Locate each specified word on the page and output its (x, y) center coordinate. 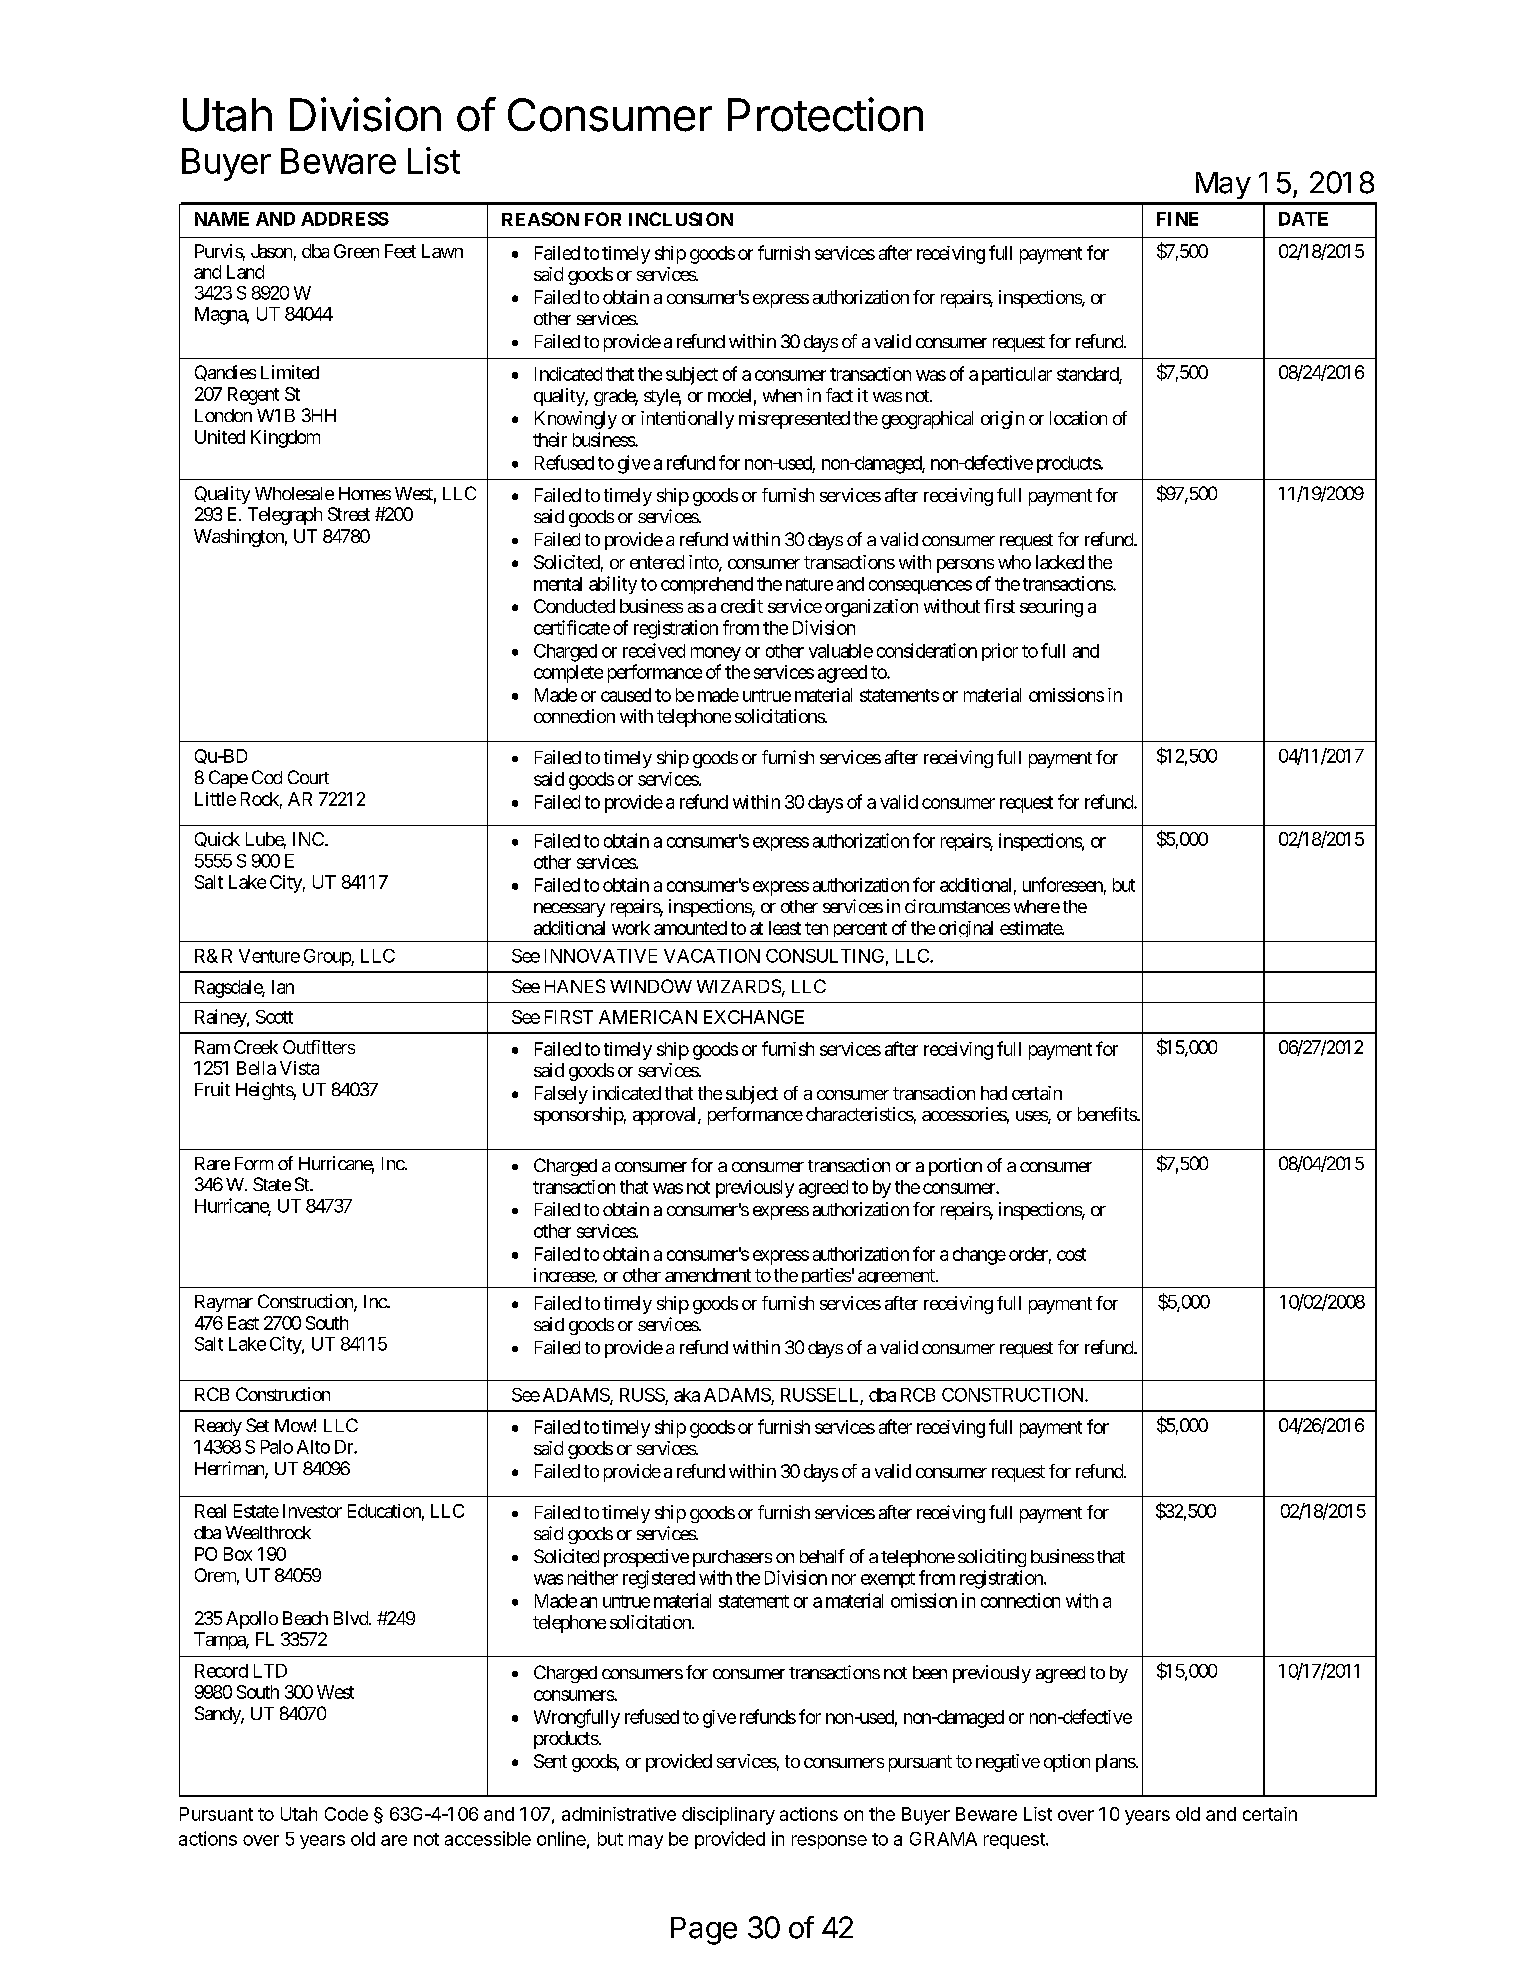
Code (346, 1814)
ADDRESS (345, 219)
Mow (294, 1425)
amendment (708, 1275)
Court (308, 777)
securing (1051, 608)
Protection (825, 114)
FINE (1177, 219)
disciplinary (728, 1816)
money (716, 654)
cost (1071, 1254)
